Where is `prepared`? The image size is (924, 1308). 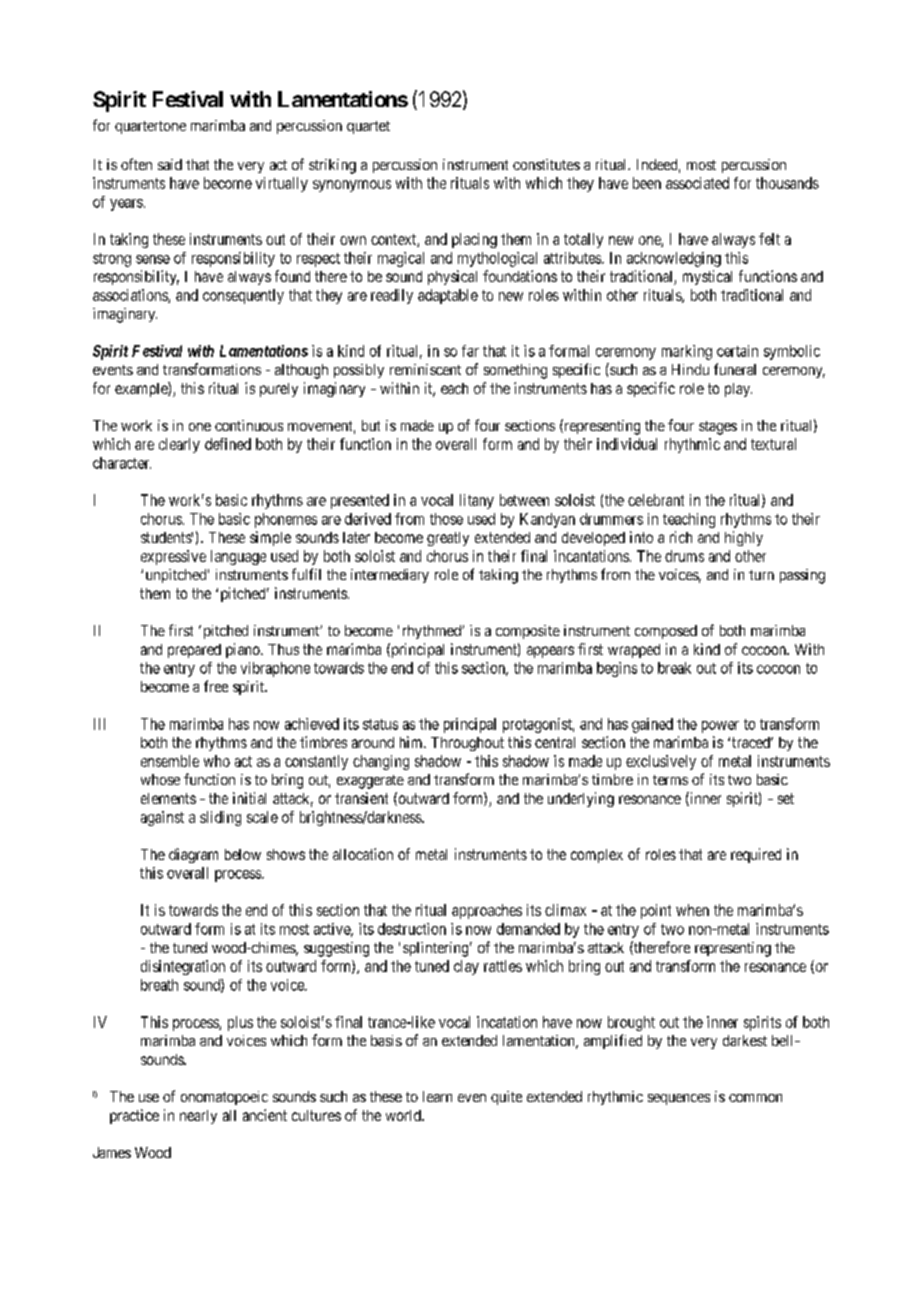 prepared is located at coordinates (194, 651).
